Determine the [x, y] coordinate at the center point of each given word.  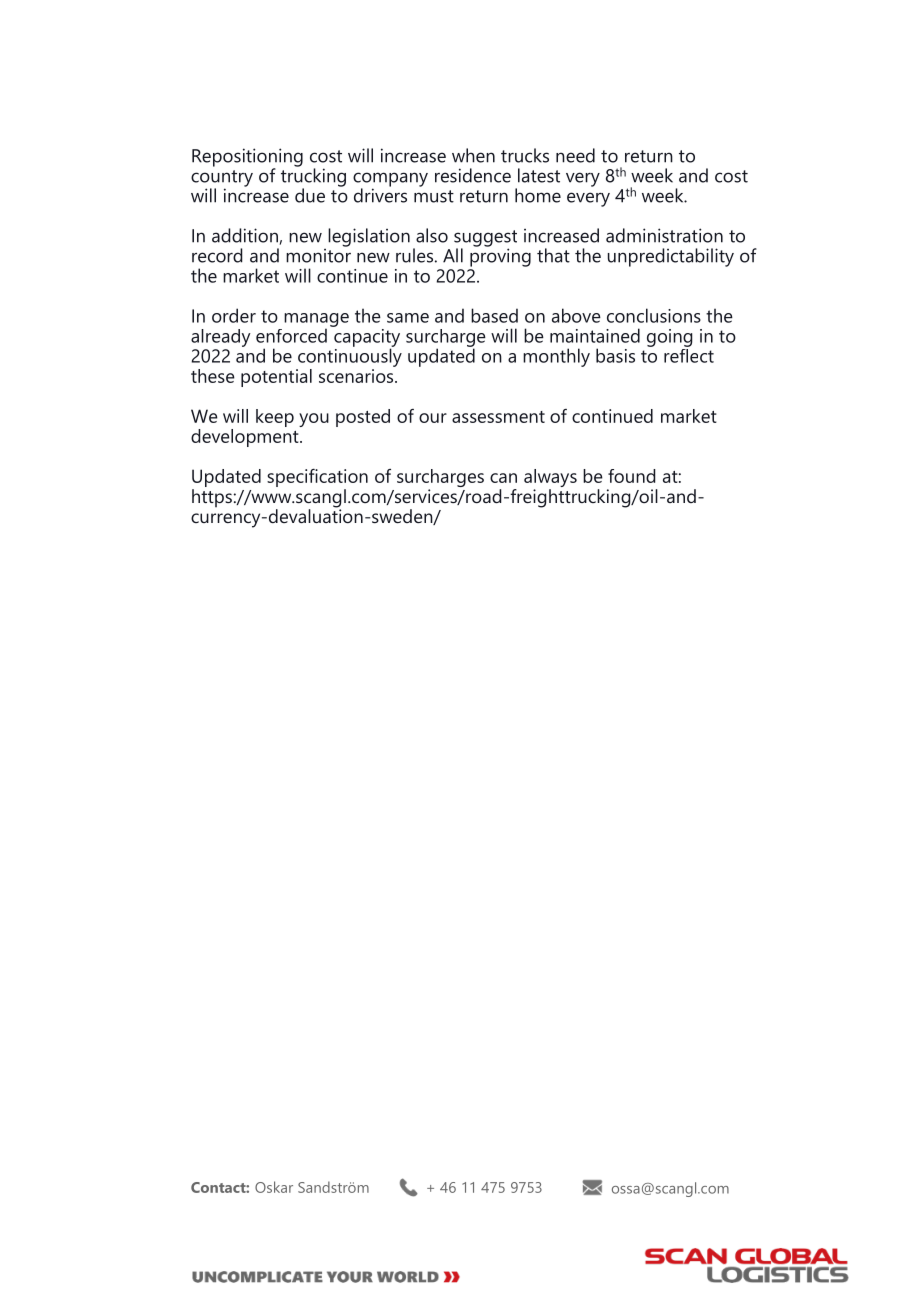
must [434, 196]
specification [317, 479]
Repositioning [247, 158]
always [550, 479]
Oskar [274, 1187]
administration [664, 235]
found [632, 476]
